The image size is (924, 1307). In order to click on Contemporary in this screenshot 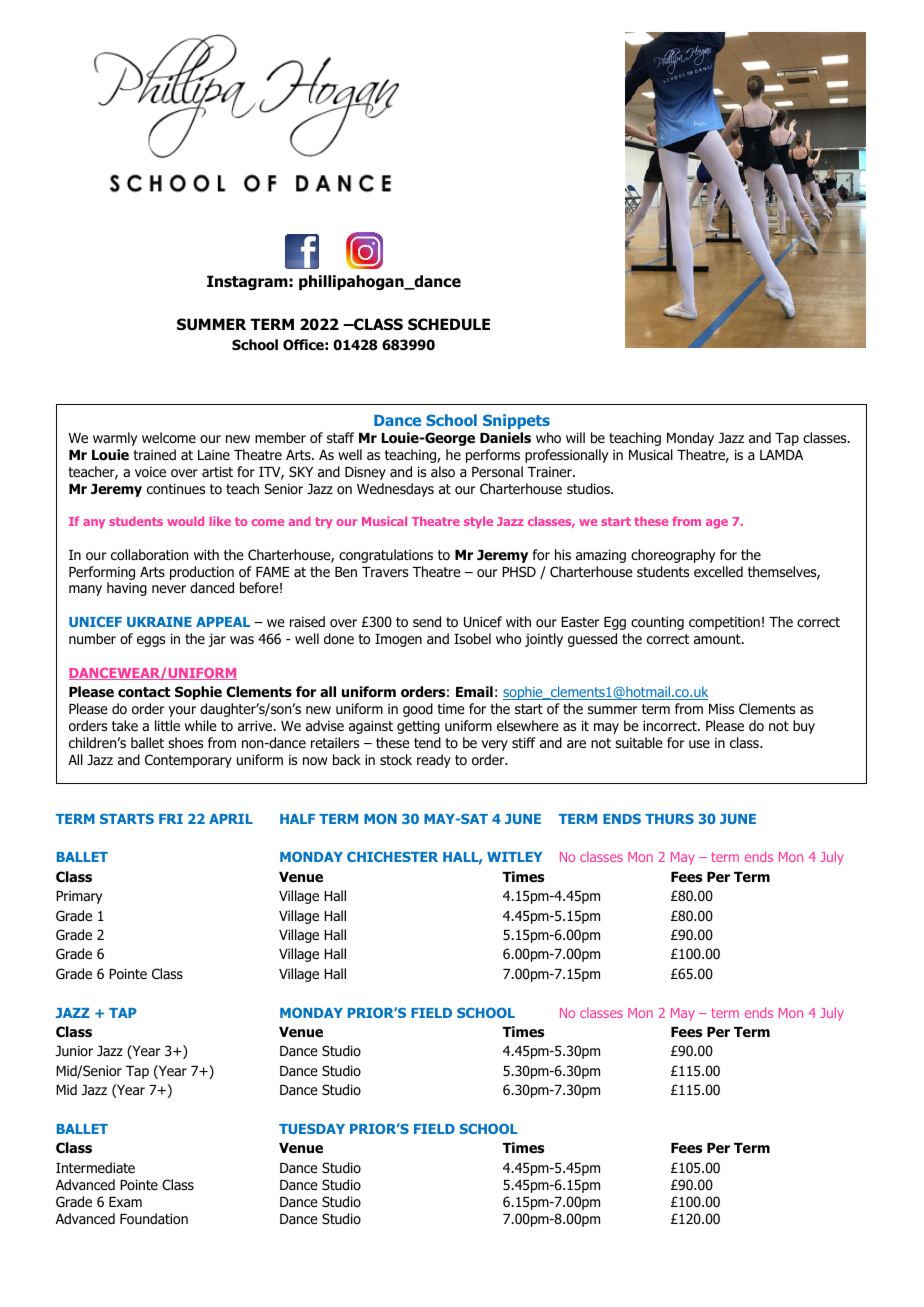, I will do `click(188, 761)`.
